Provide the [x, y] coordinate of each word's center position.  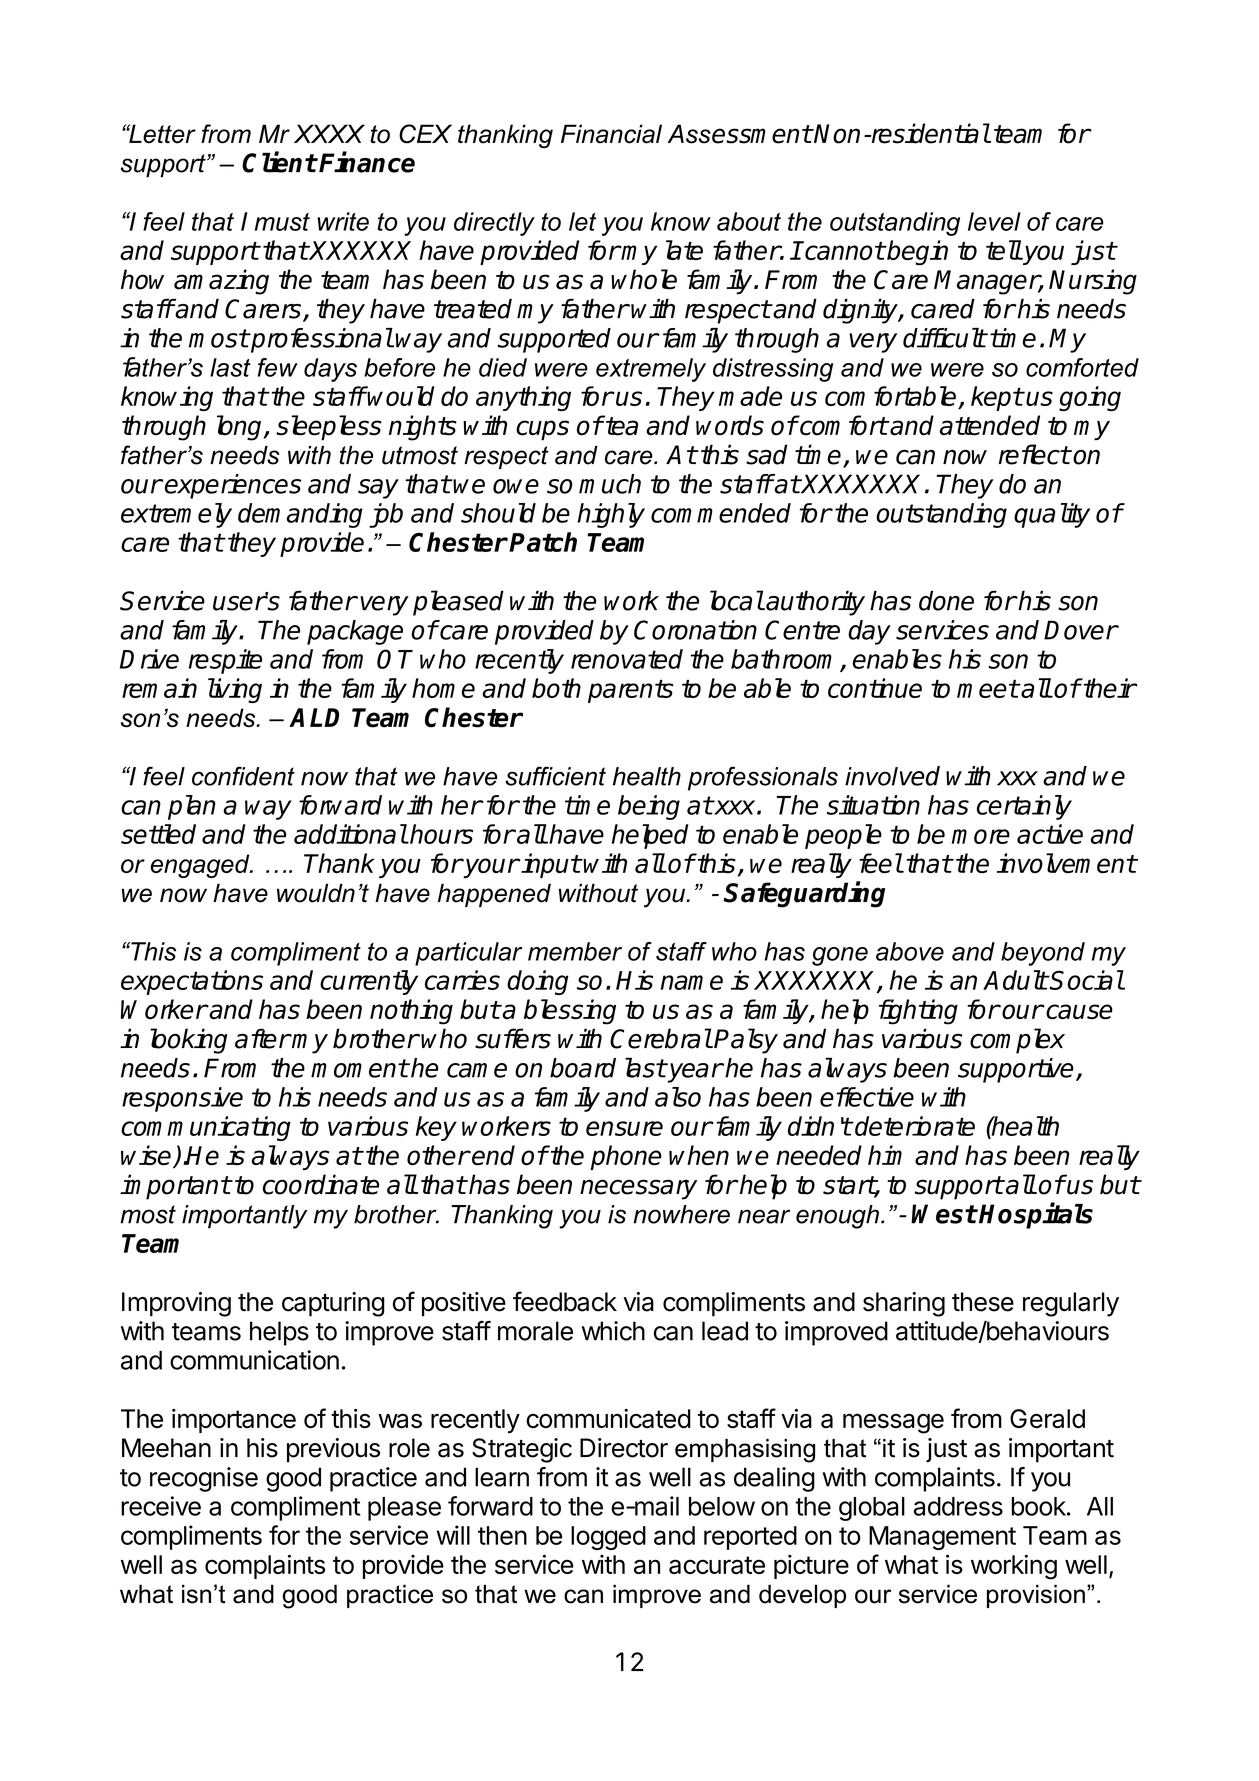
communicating [206, 1128]
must [282, 222]
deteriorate [914, 1126]
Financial [611, 134]
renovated [627, 659]
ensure [624, 1128]
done [946, 600]
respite [225, 661]
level [994, 221]
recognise [204, 1479]
